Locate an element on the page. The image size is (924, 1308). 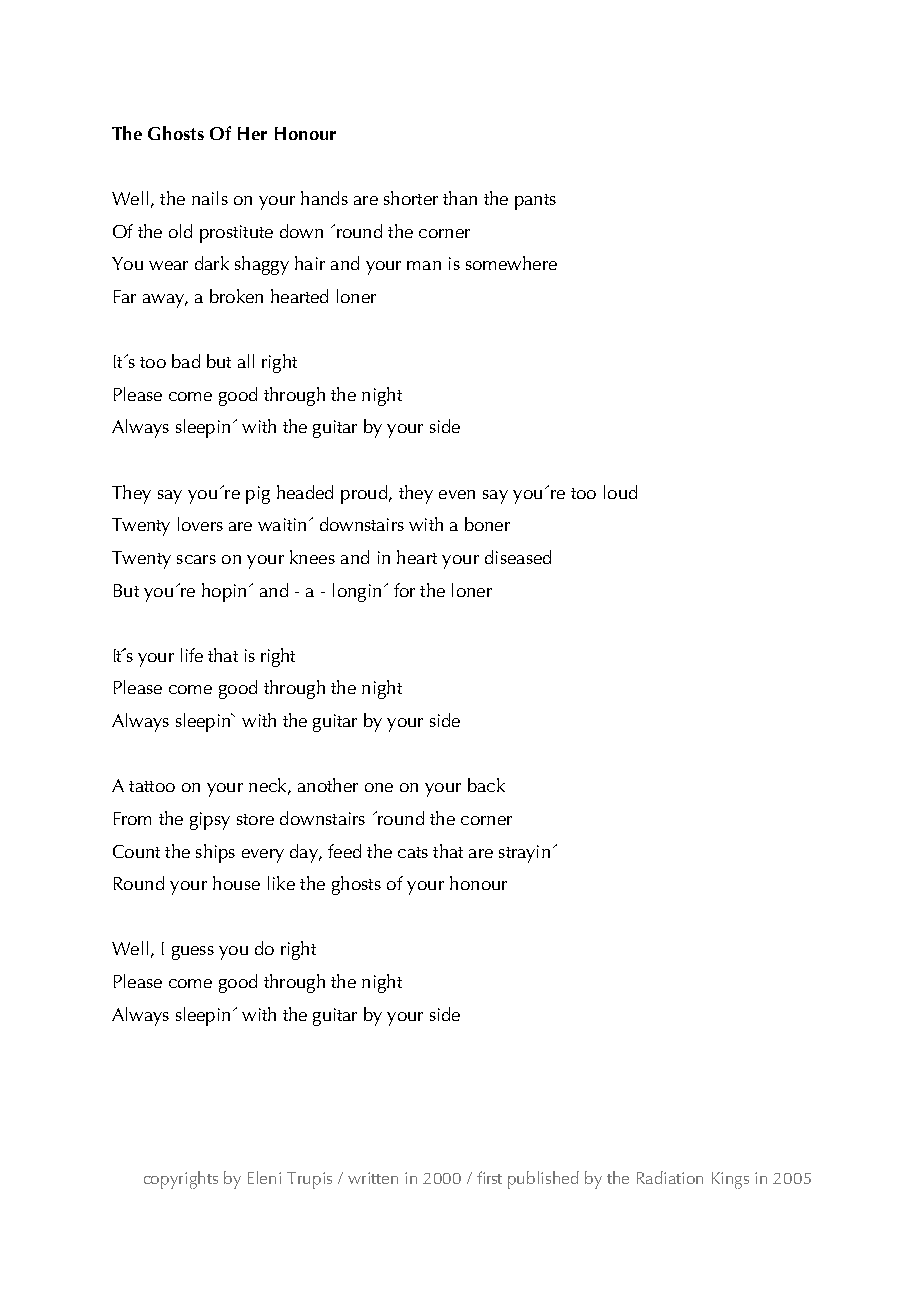
written is located at coordinates (373, 1178).
